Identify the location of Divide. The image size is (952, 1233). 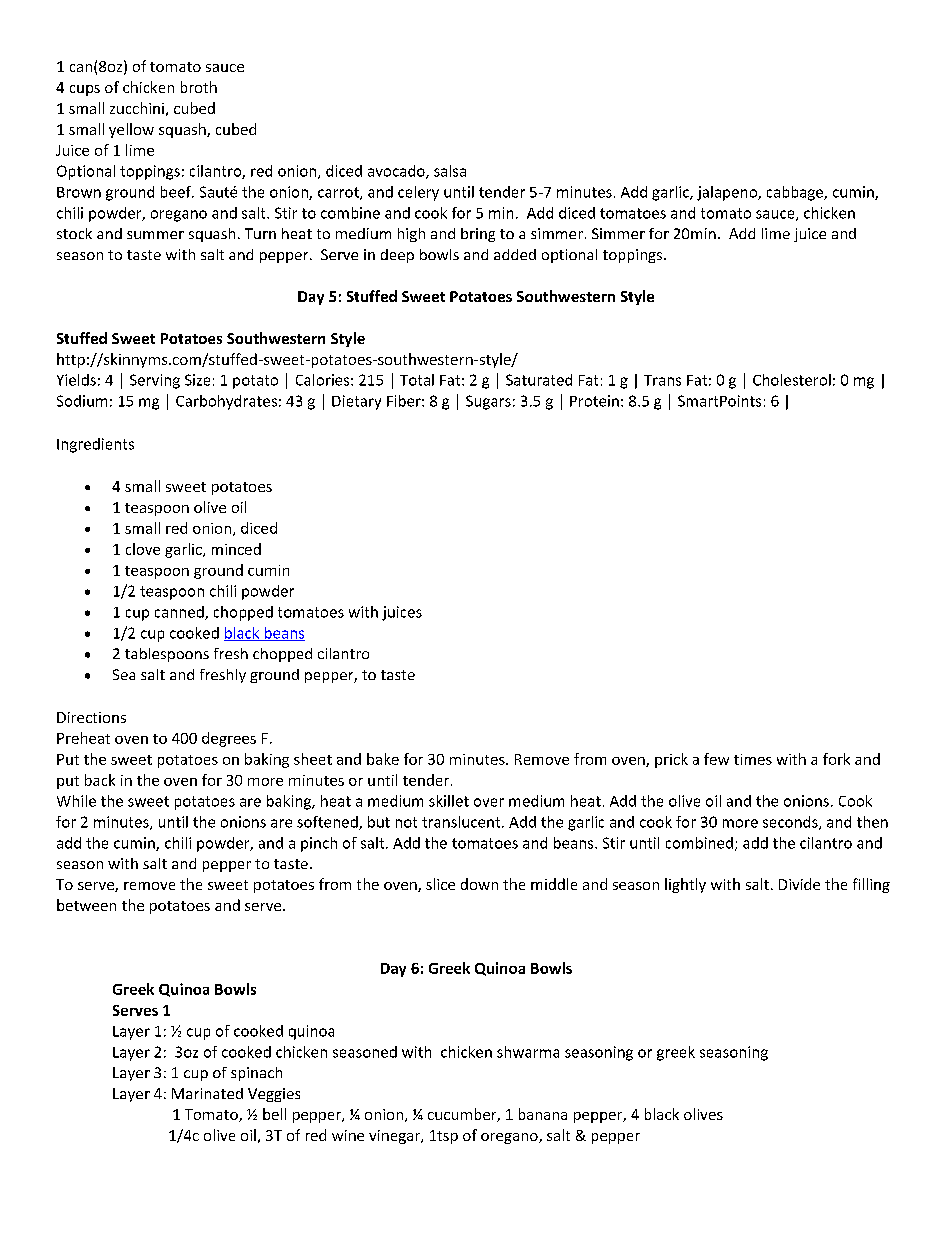
(799, 884).
